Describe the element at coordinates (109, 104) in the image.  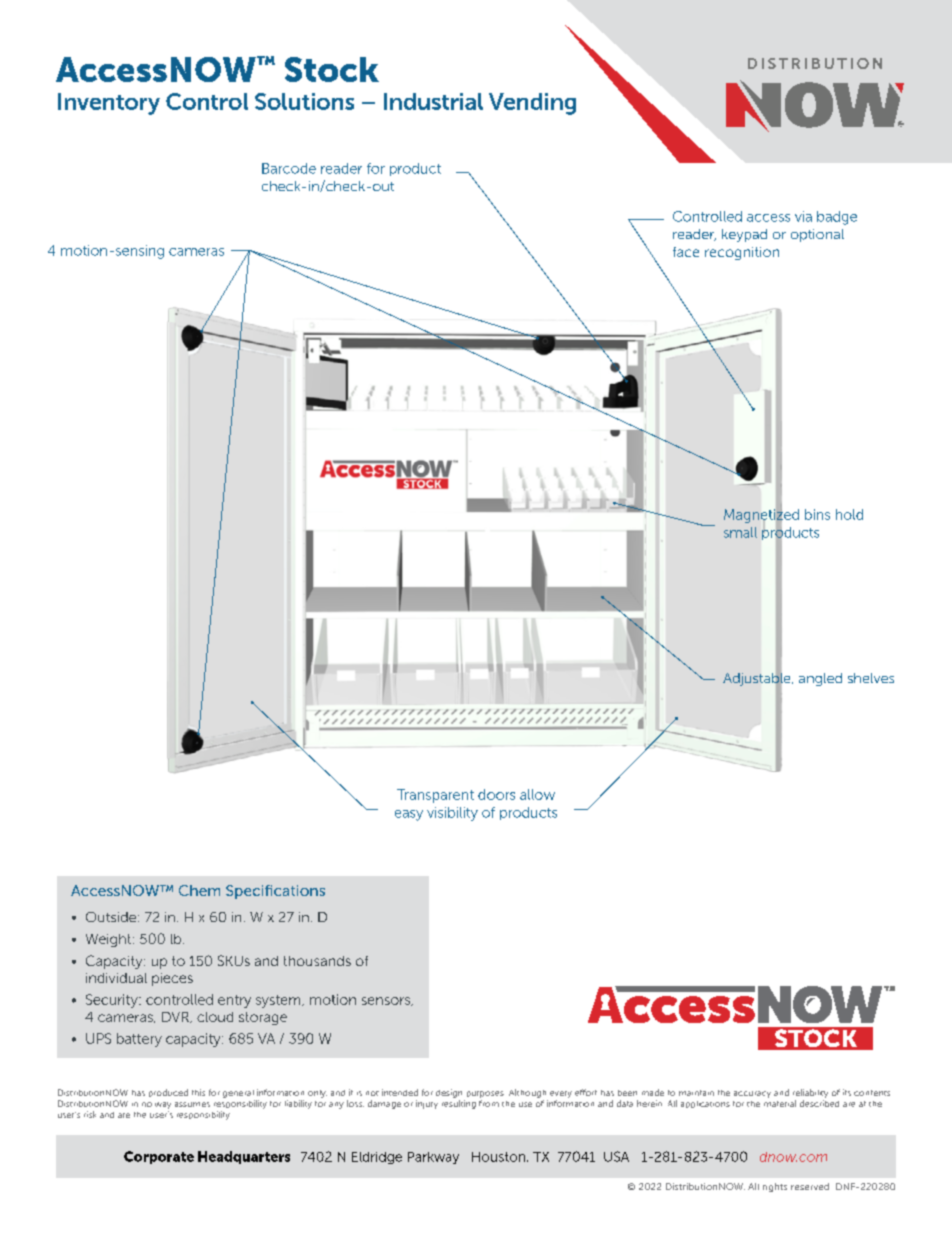
I see `Inventory` at that location.
